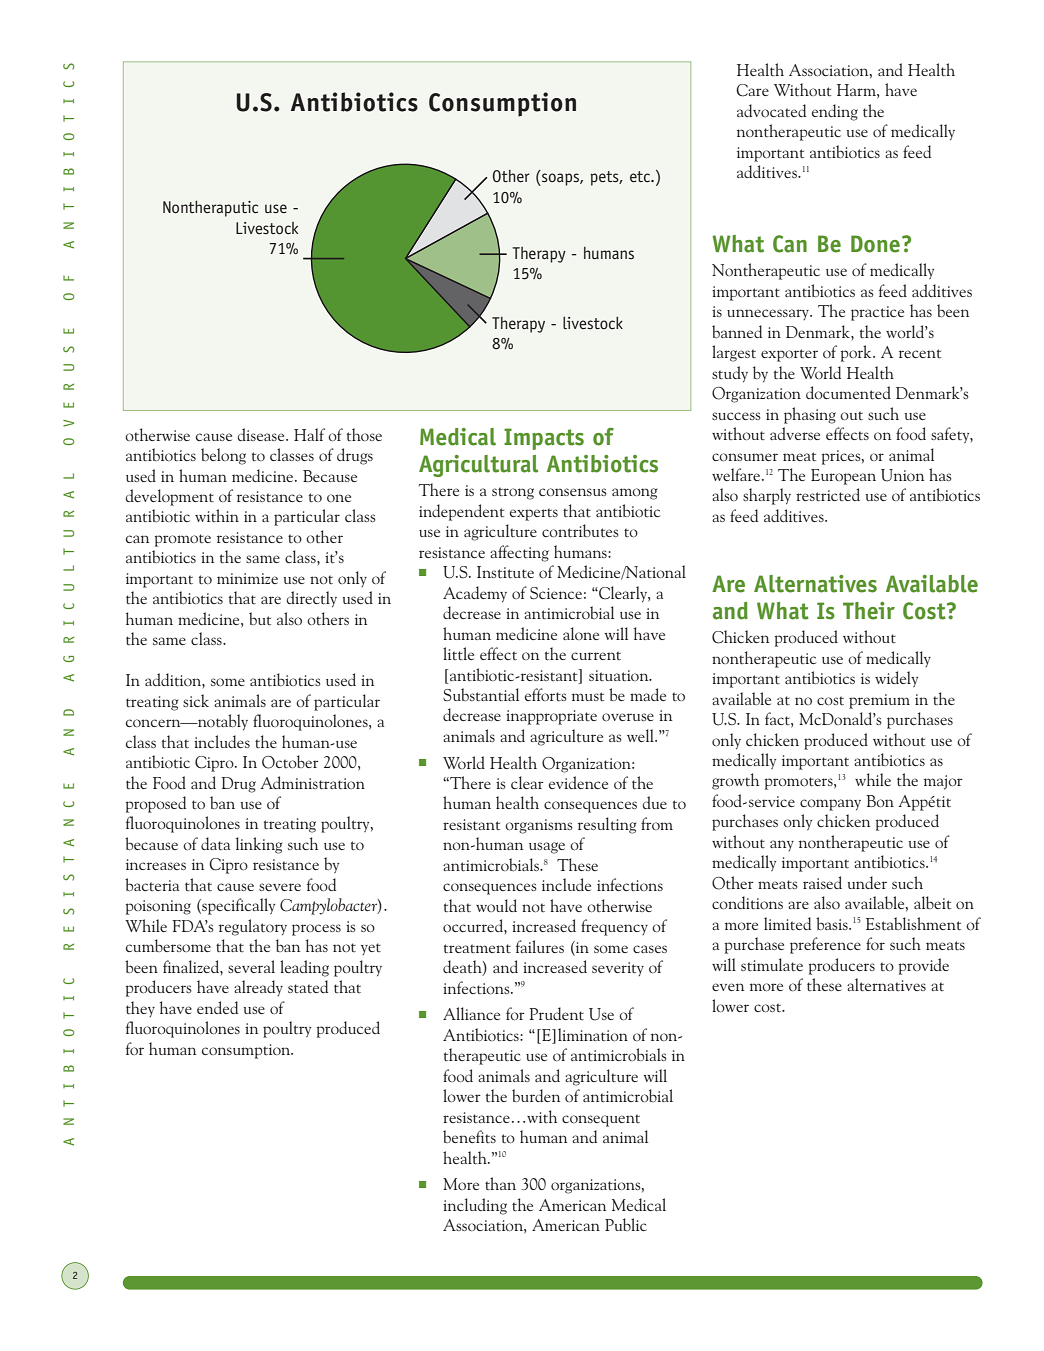 The image size is (1044, 1351). Describe the element at coordinates (581, 633) in the image. I see `alone` at that location.
